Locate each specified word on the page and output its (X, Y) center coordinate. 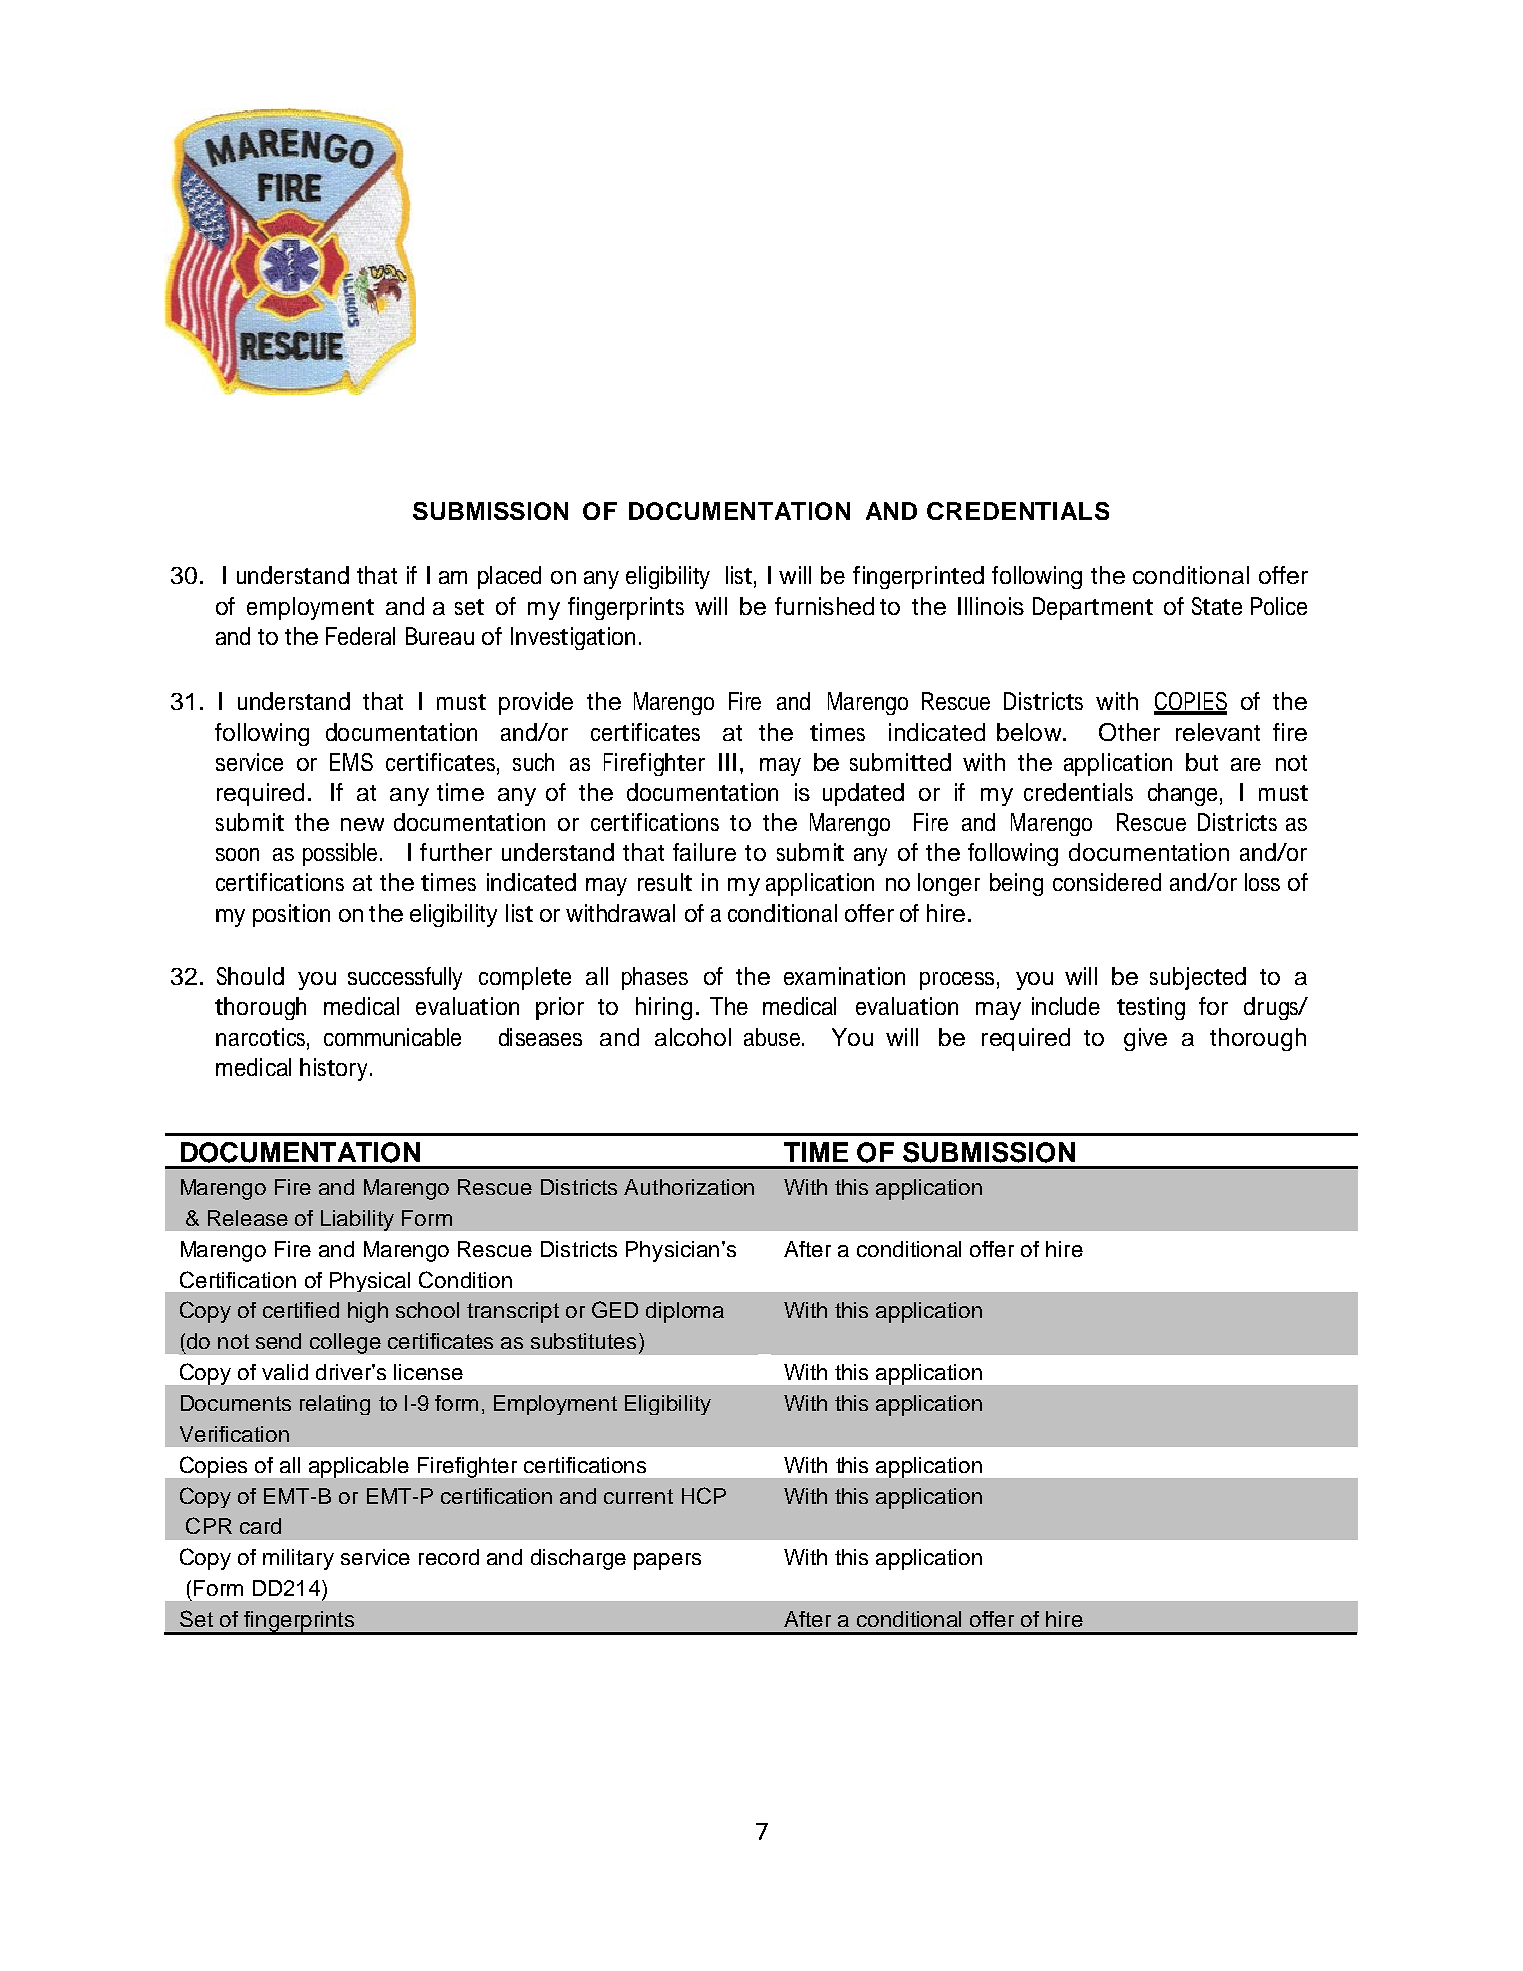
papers (667, 1561)
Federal (360, 636)
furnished (824, 606)
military (298, 1559)
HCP (704, 1495)
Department (1093, 608)
